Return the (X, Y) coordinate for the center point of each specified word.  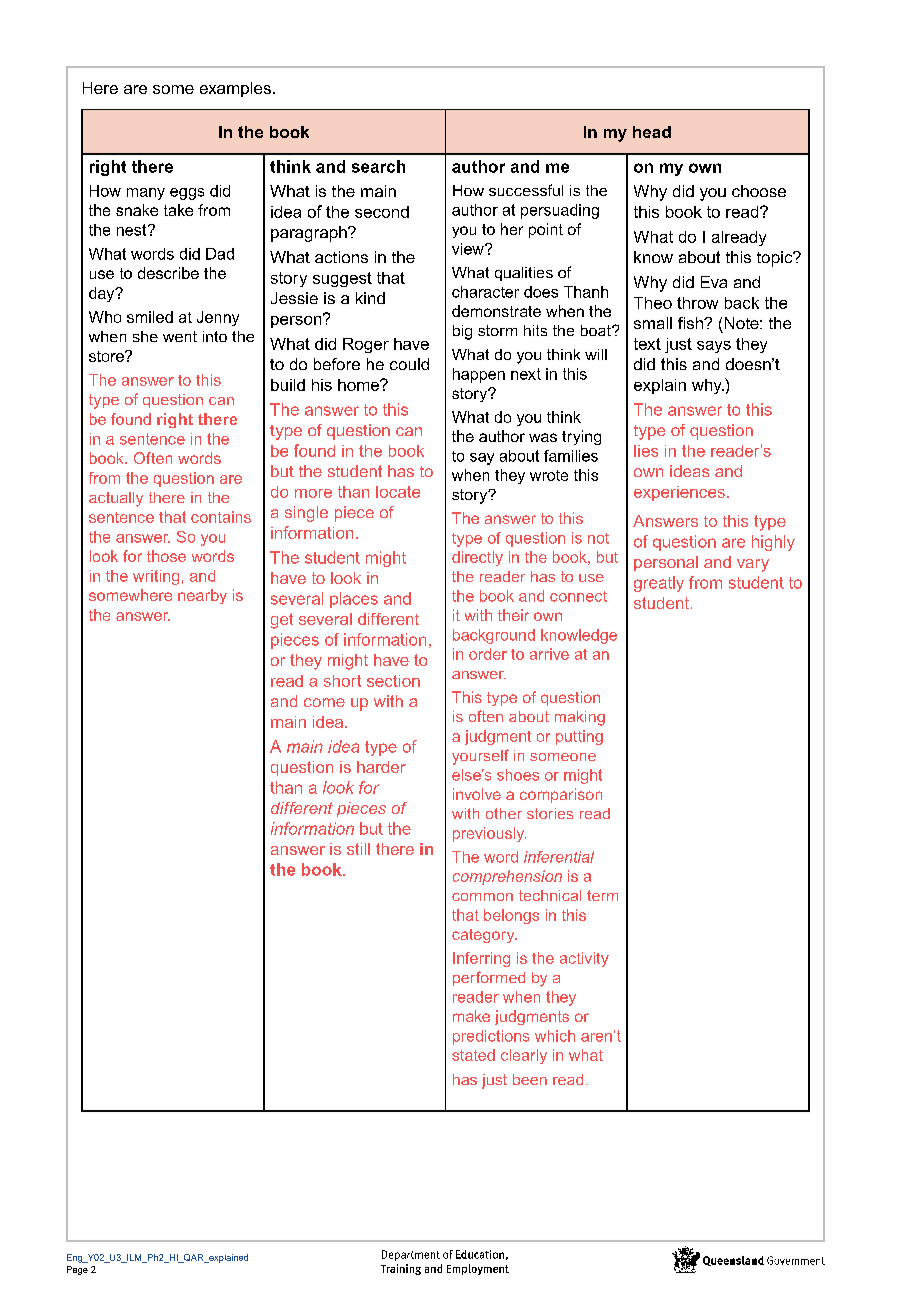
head (652, 132)
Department (411, 1255)
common (482, 897)
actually (116, 499)
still (358, 849)
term (602, 895)
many (146, 194)
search (378, 166)
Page (77, 1270)
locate (398, 492)
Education (480, 1254)
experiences (679, 493)
